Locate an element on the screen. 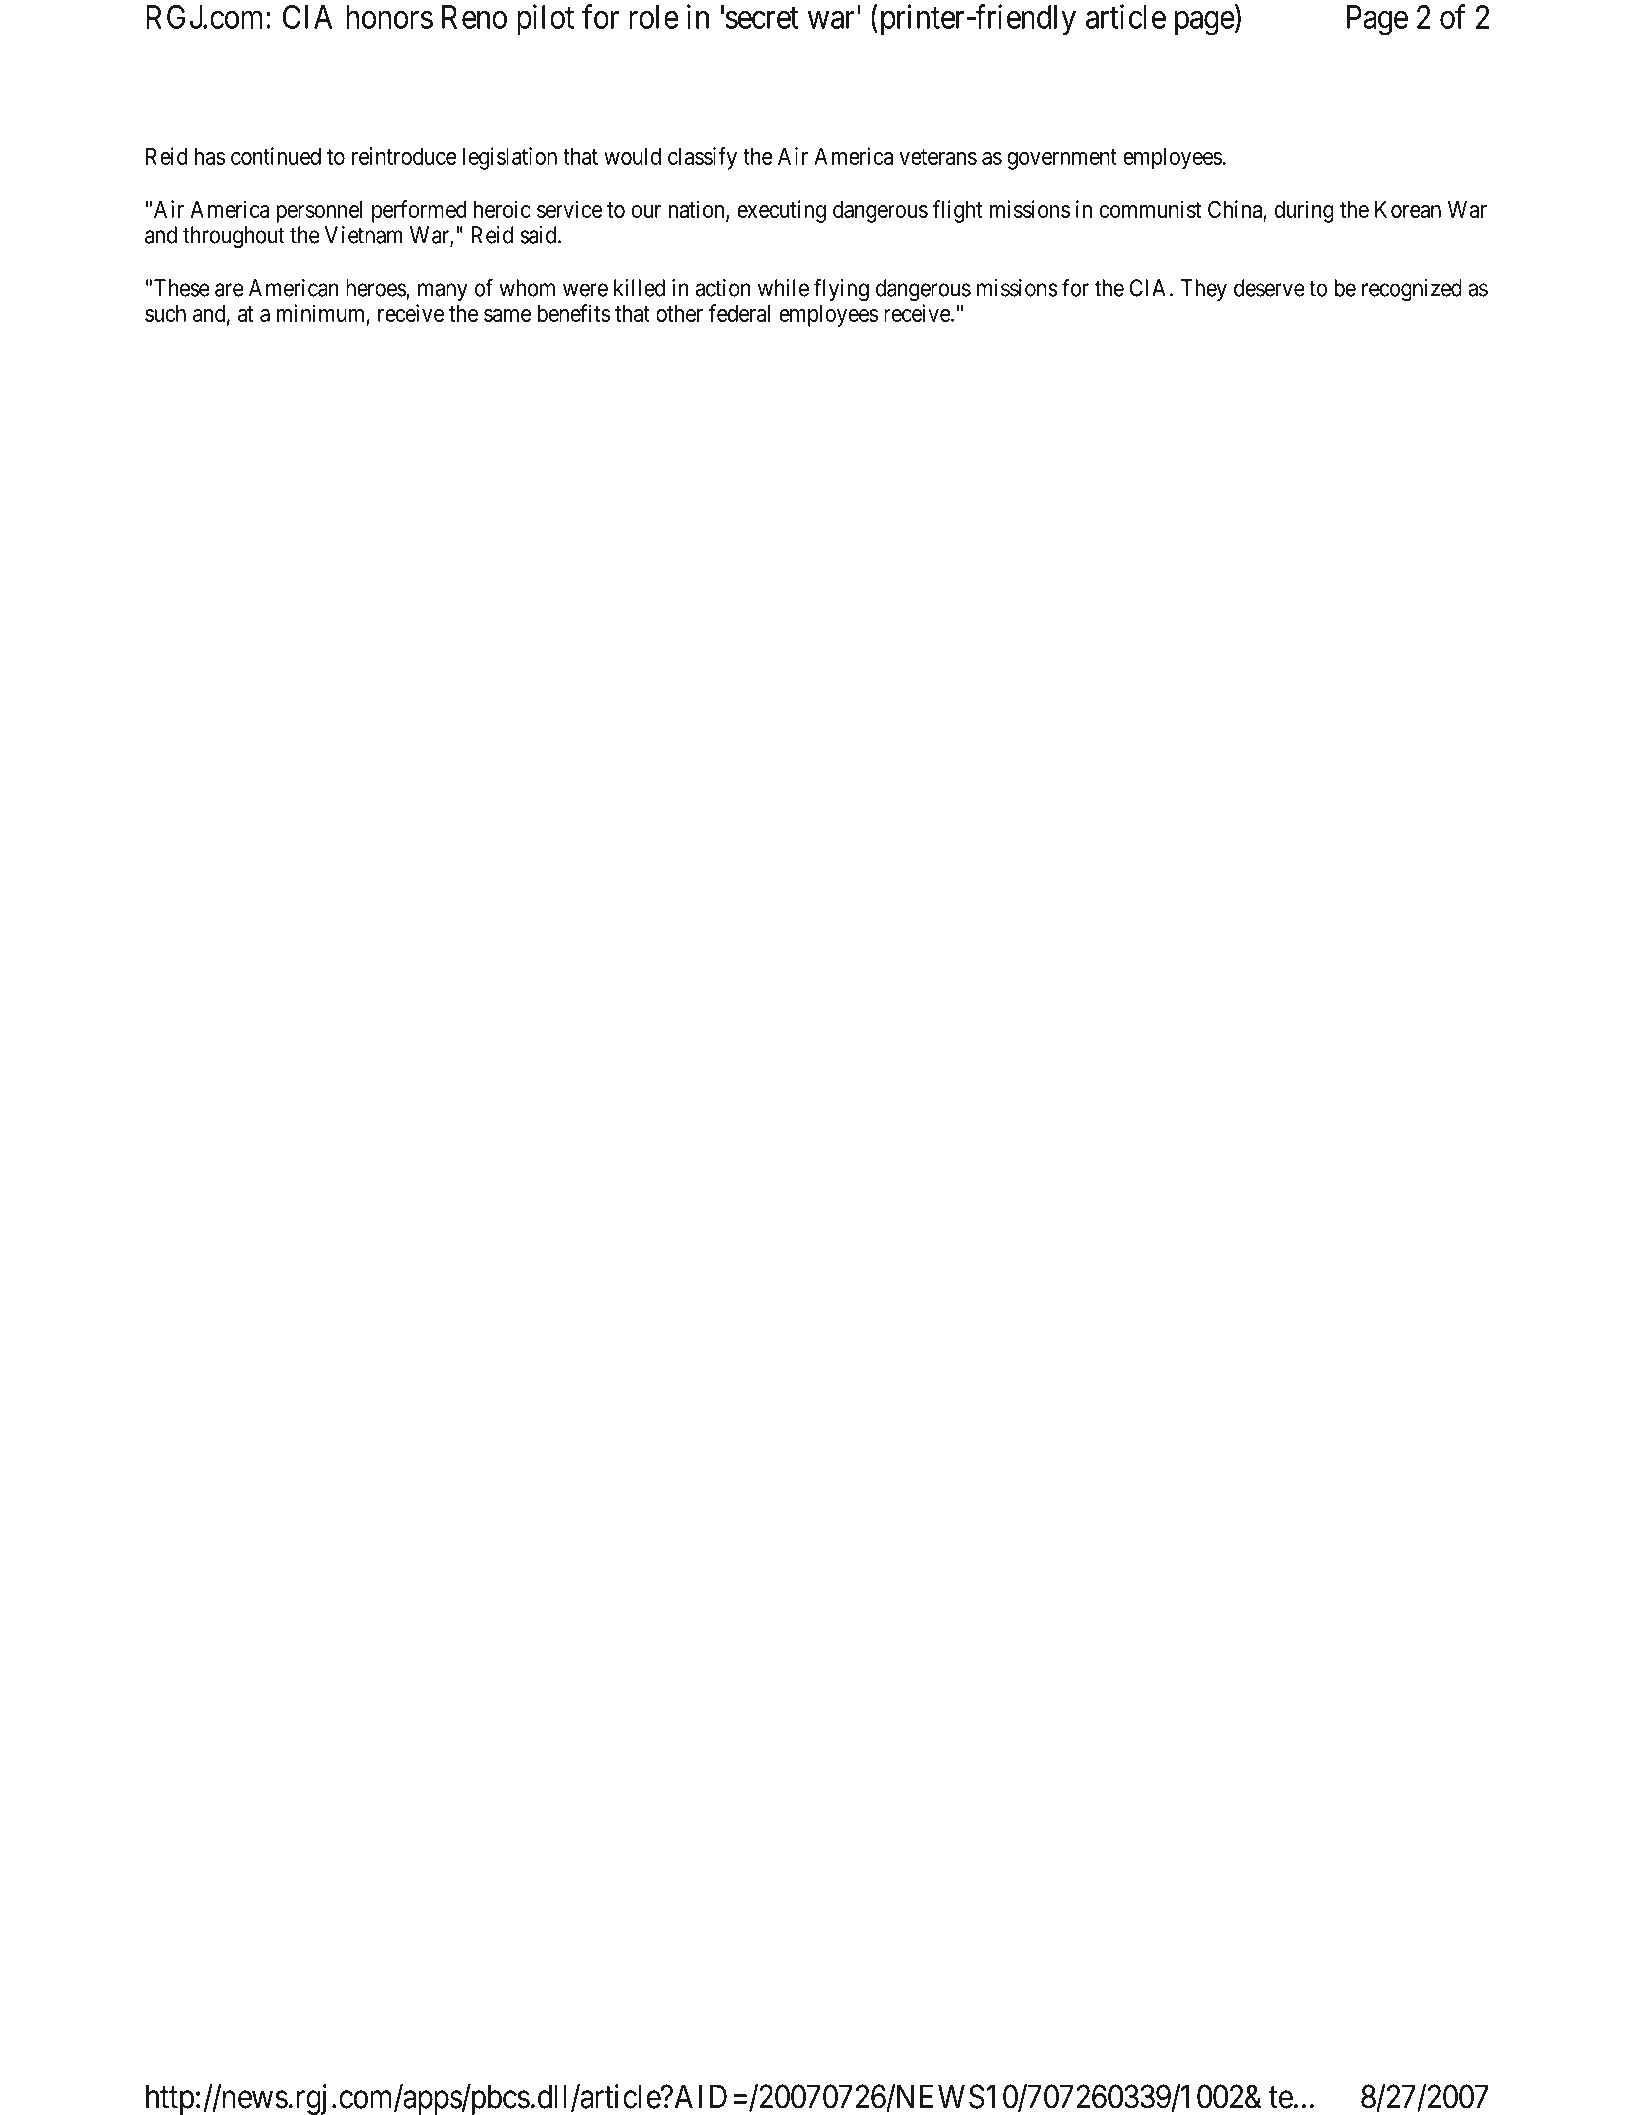  government is located at coordinates (1062, 159).
